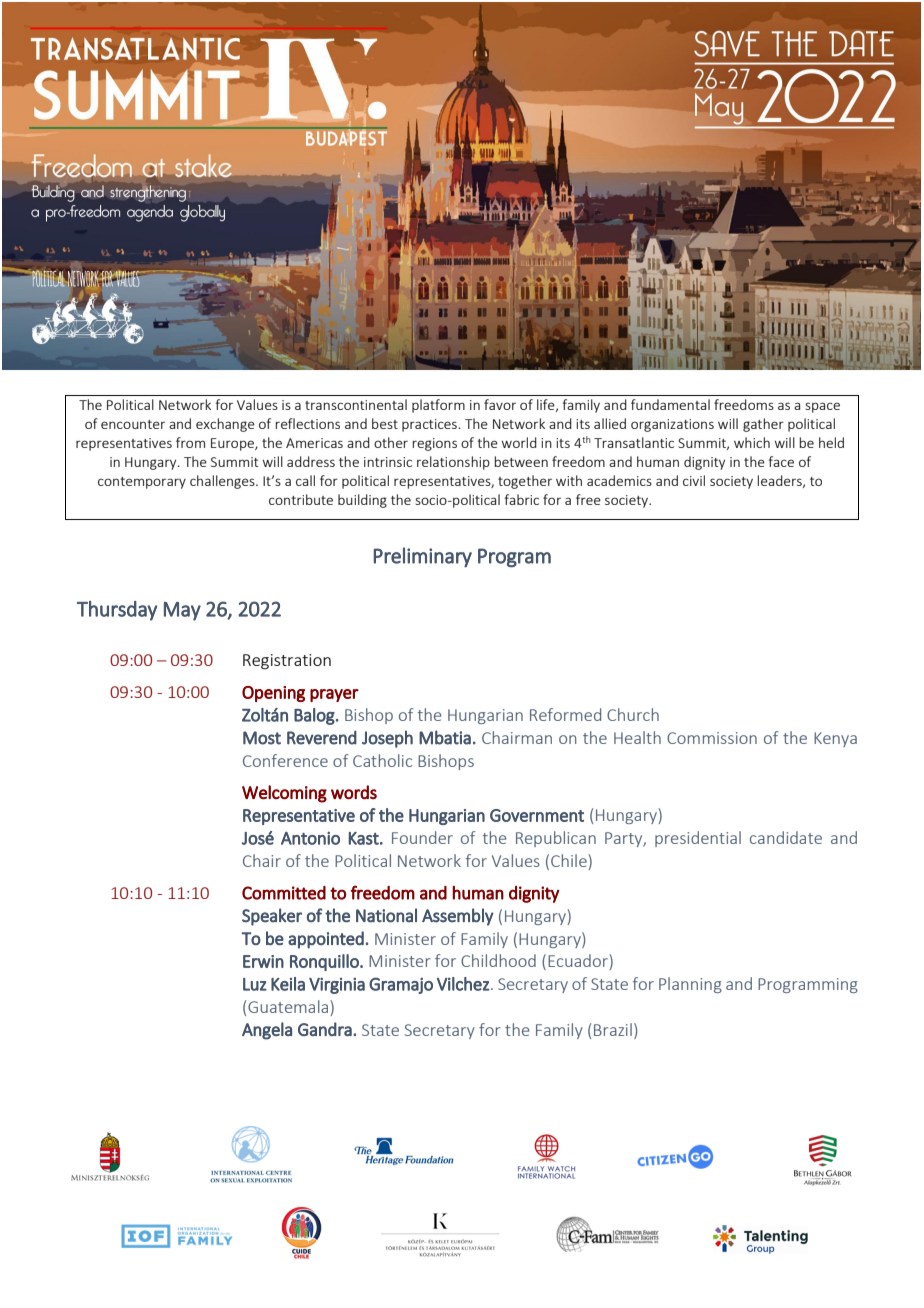  What do you see at coordinates (422, 557) in the screenshot?
I see `Preliminary` at bounding box center [422, 557].
